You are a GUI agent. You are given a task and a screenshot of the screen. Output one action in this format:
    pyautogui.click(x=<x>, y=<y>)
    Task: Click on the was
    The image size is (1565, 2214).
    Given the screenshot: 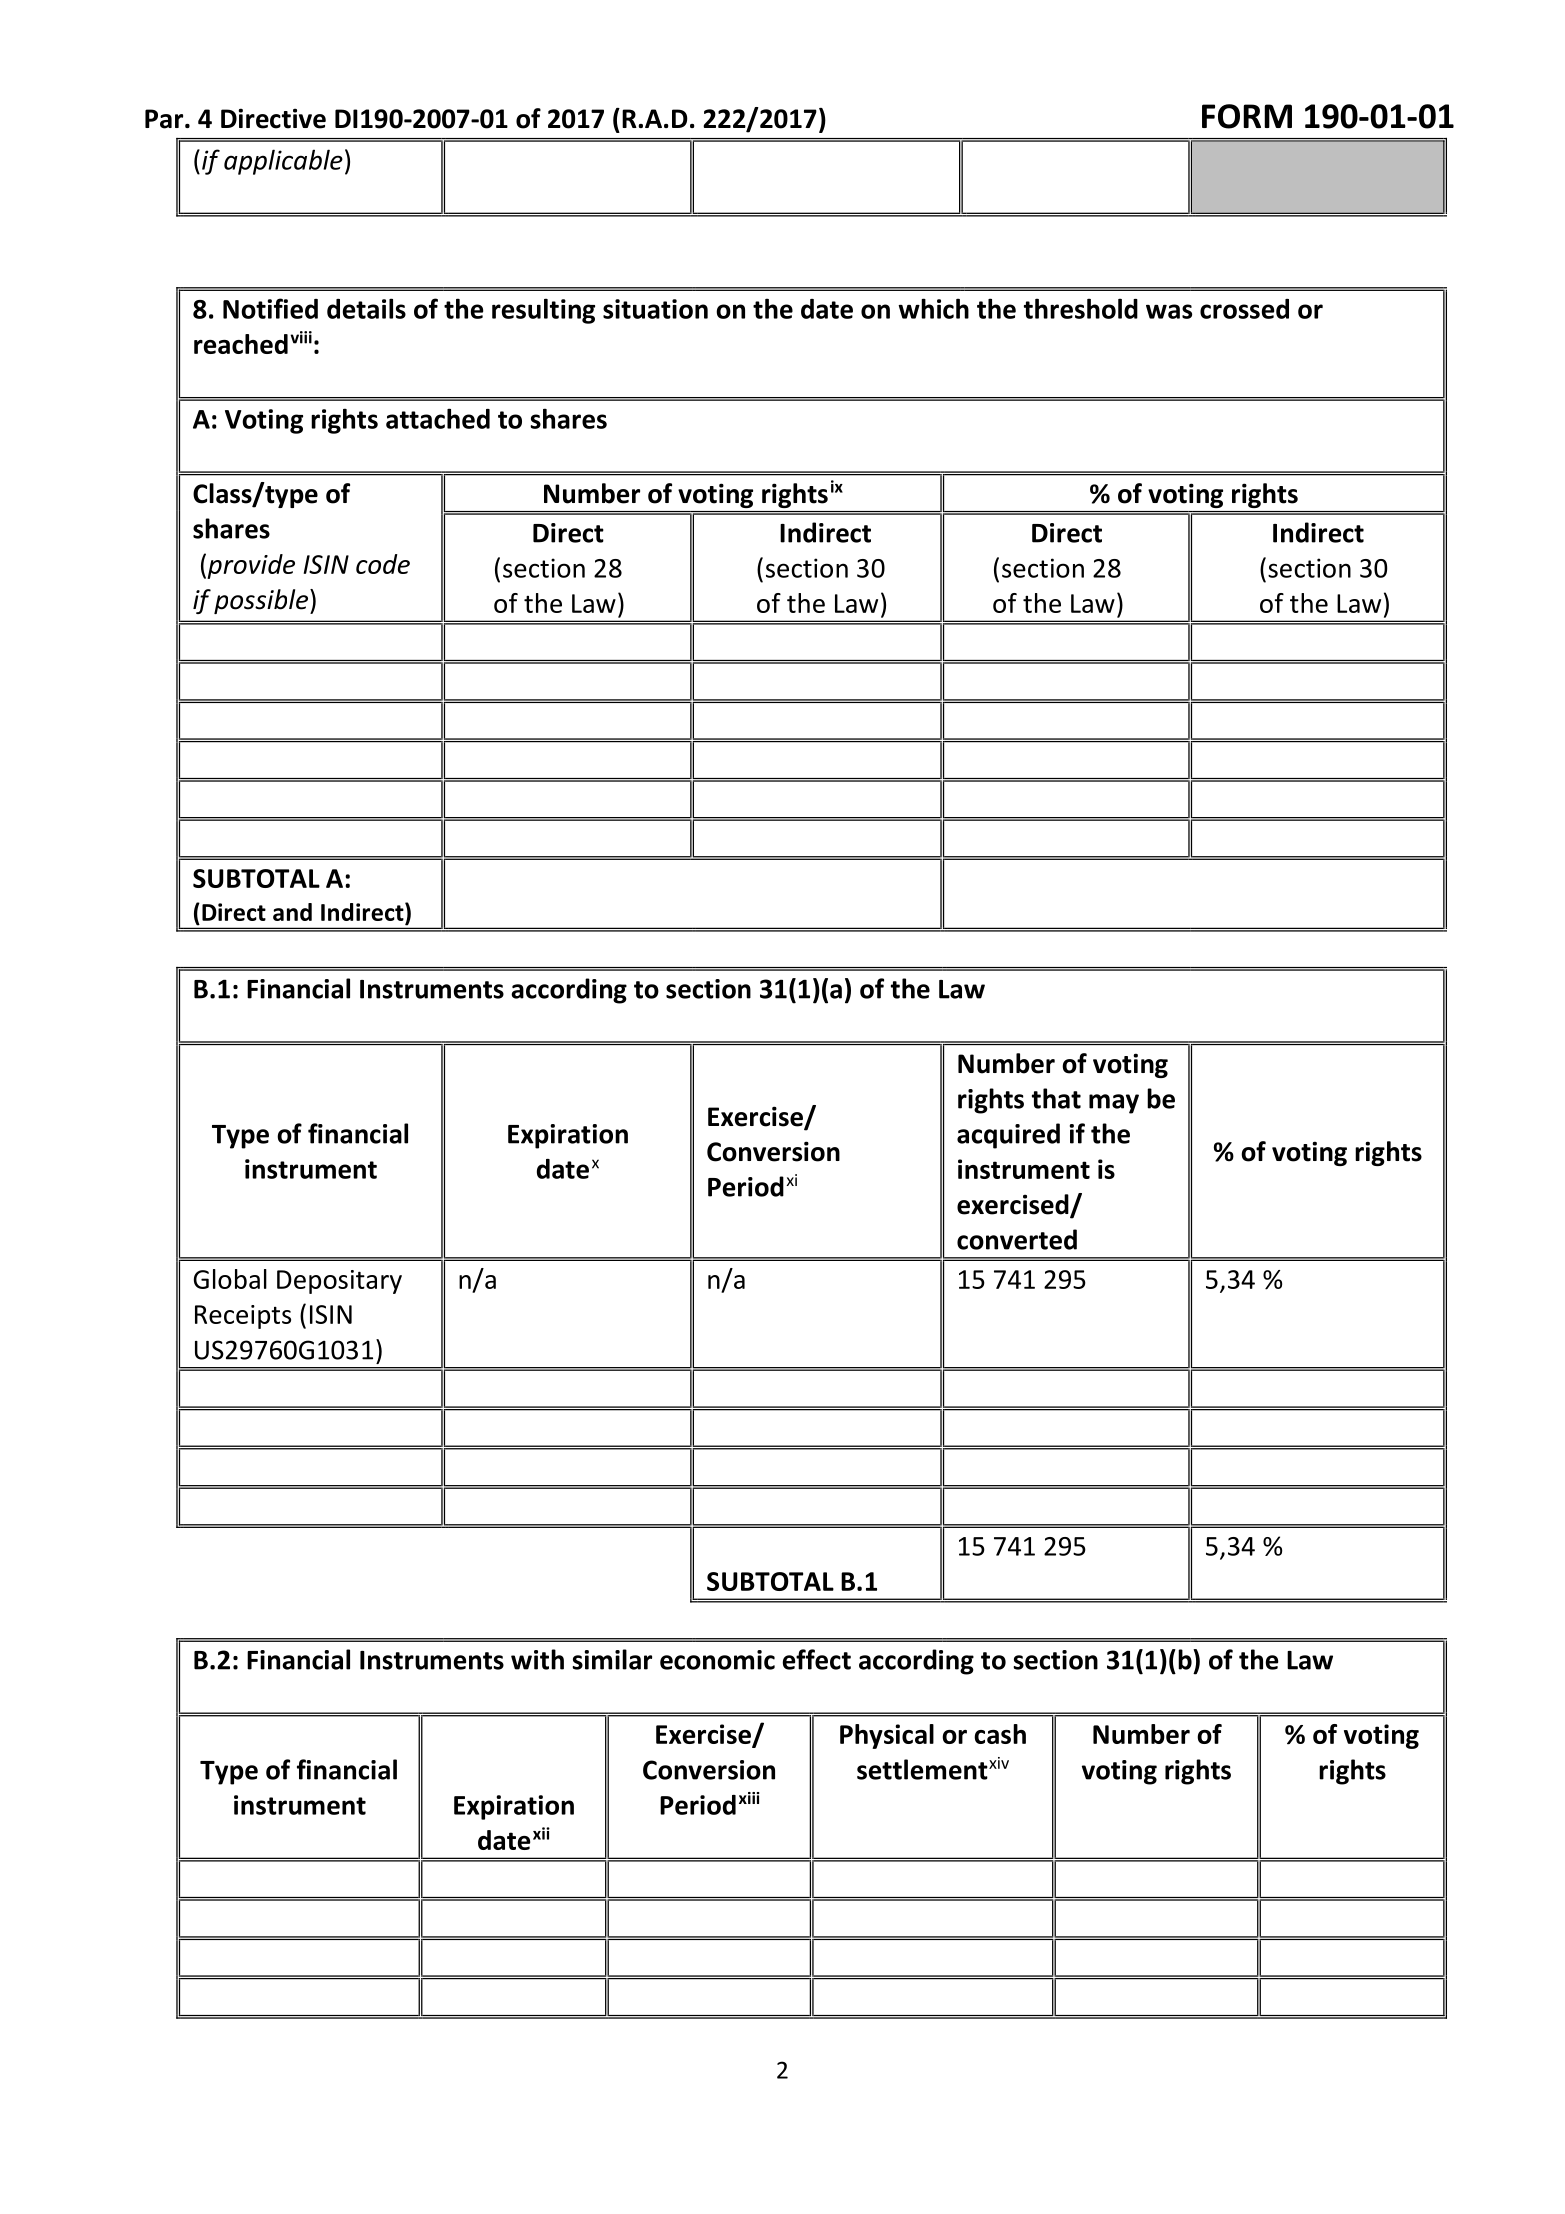 What is the action you would take?
    pyautogui.click(x=1169, y=311)
